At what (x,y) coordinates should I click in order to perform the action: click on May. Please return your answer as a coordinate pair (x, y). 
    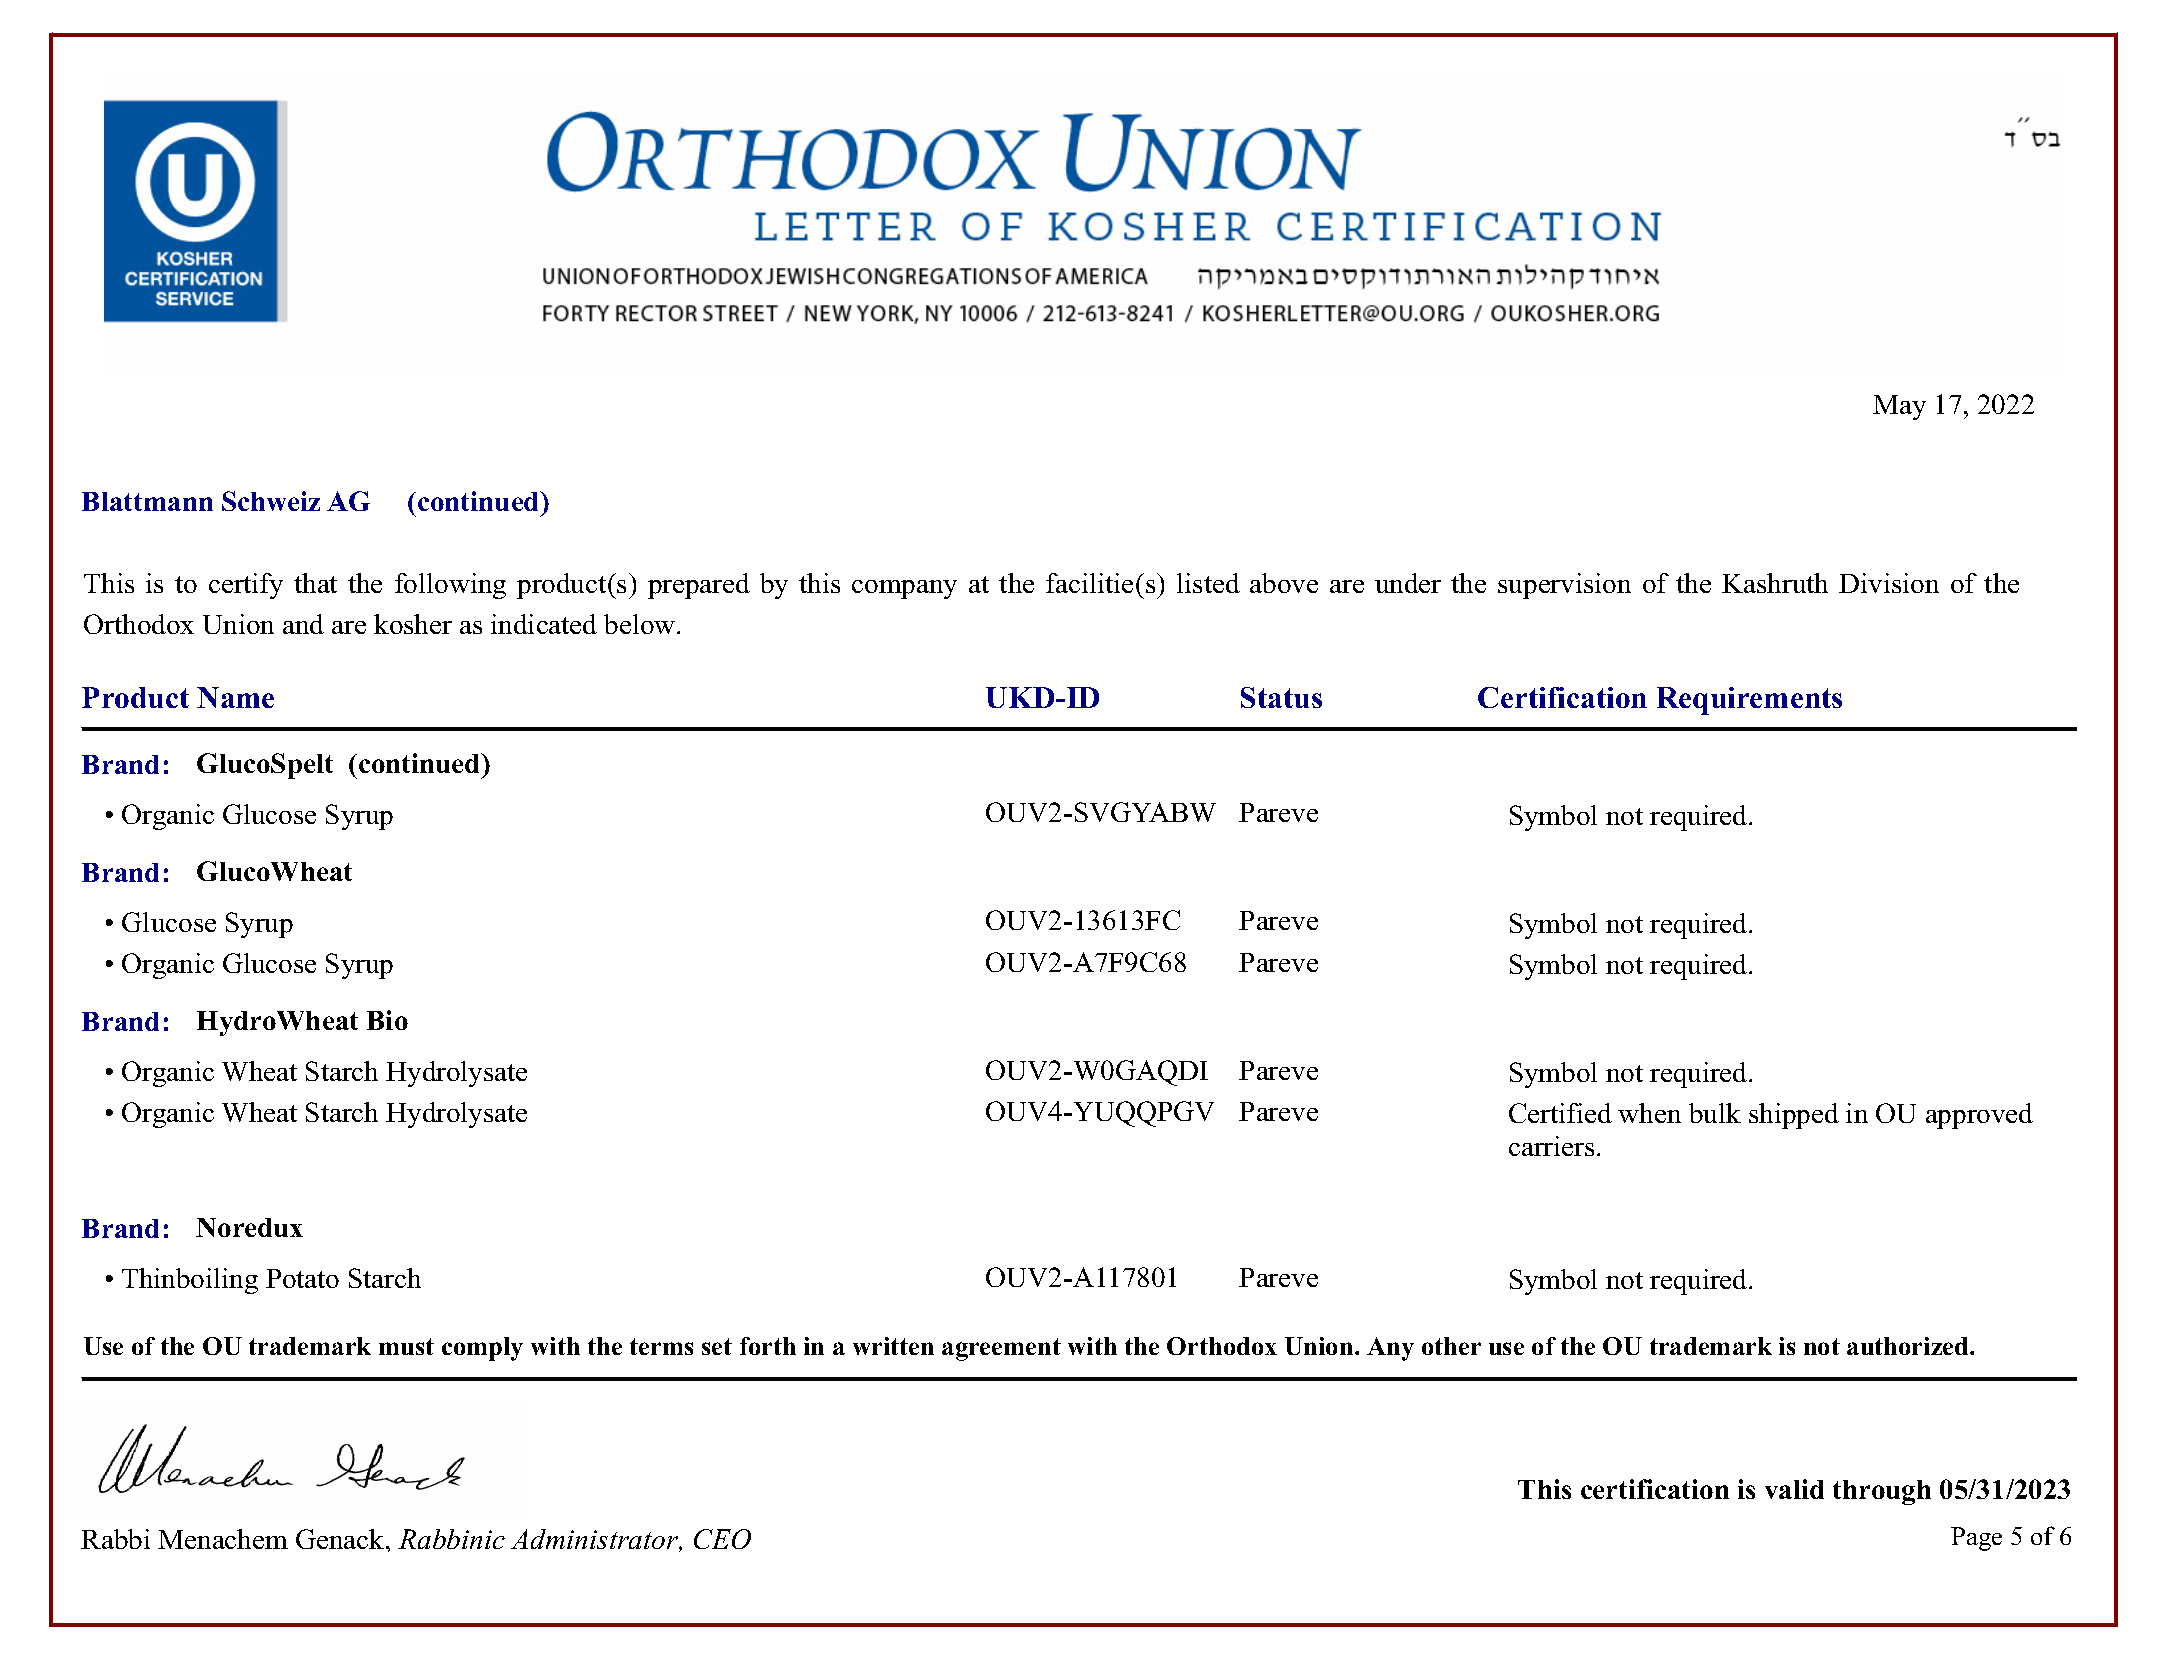
    Looking at the image, I should click on (1899, 407).
